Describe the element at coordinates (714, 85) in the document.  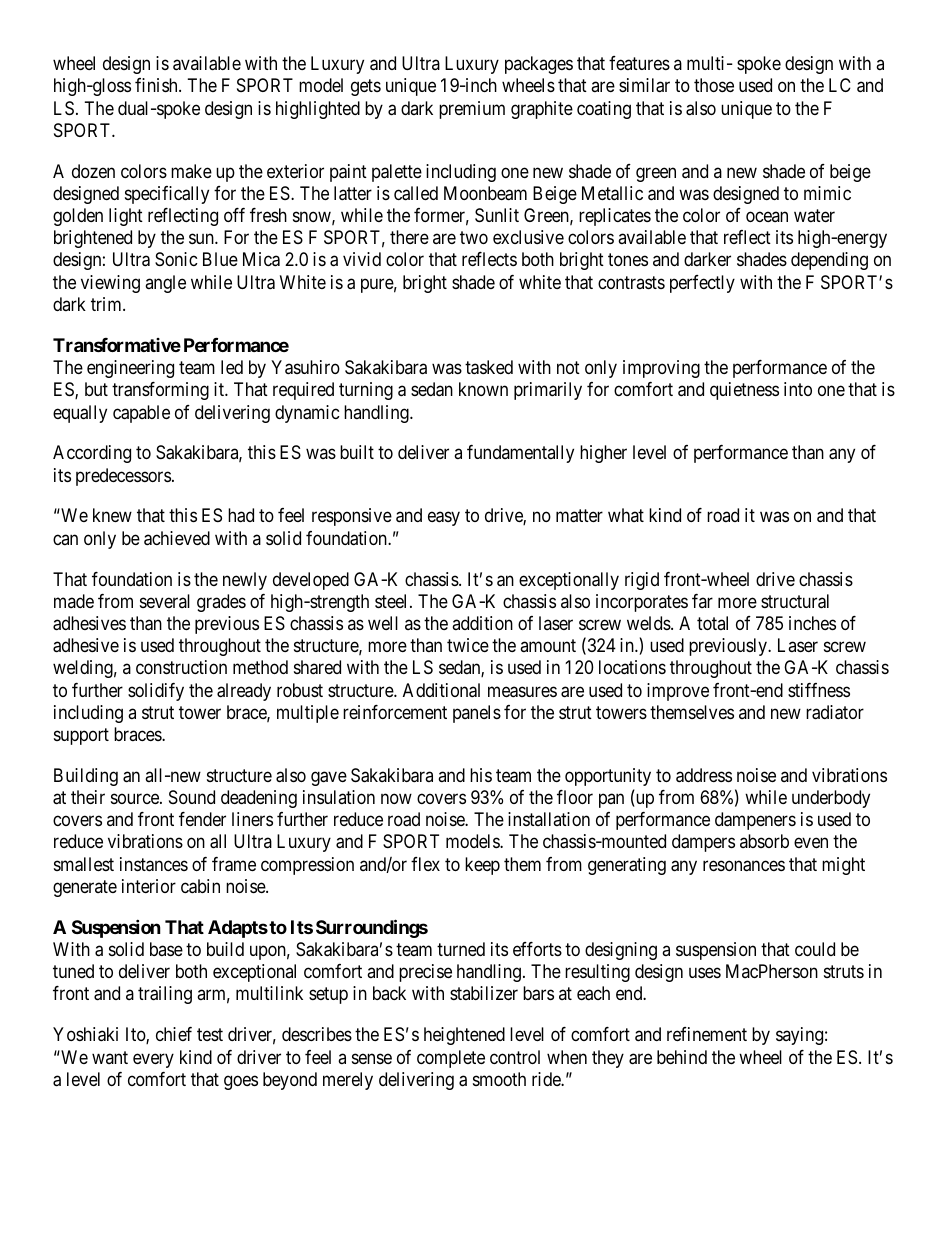
I see `those` at that location.
